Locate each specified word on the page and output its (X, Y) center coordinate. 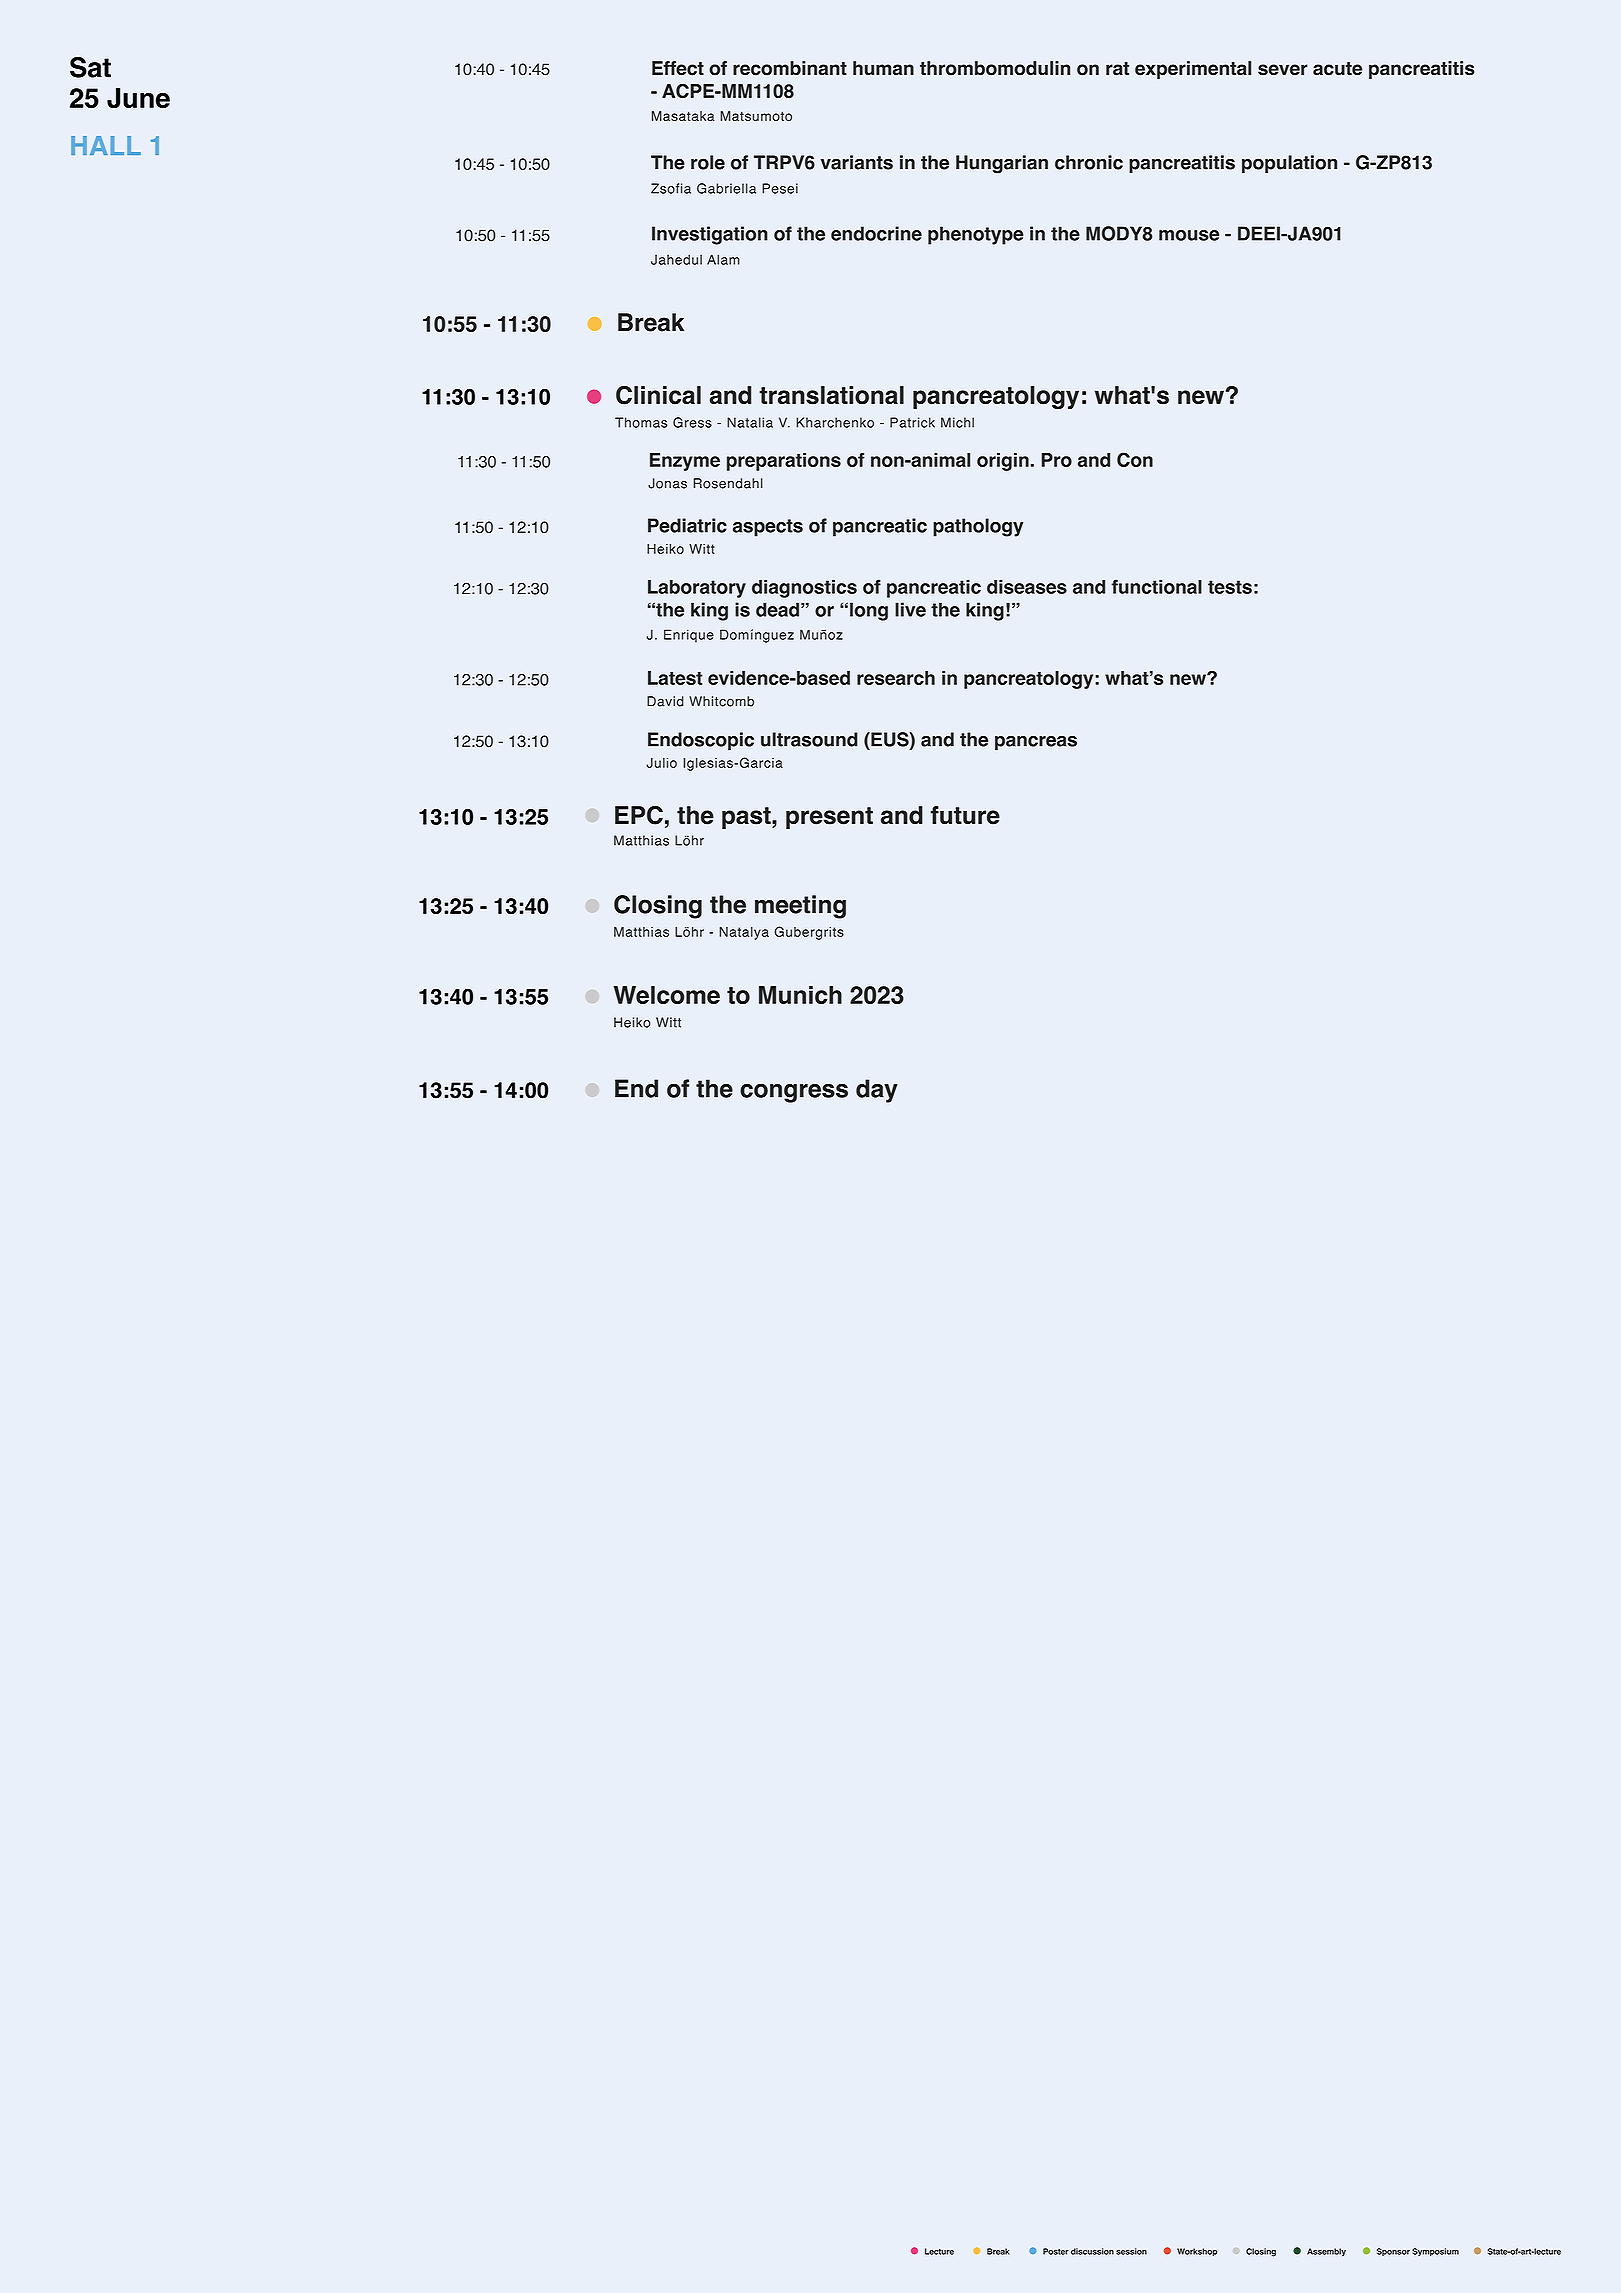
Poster (1056, 2251)
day (877, 1091)
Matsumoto (756, 116)
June (138, 98)
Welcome (666, 995)
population (1289, 164)
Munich (800, 995)
